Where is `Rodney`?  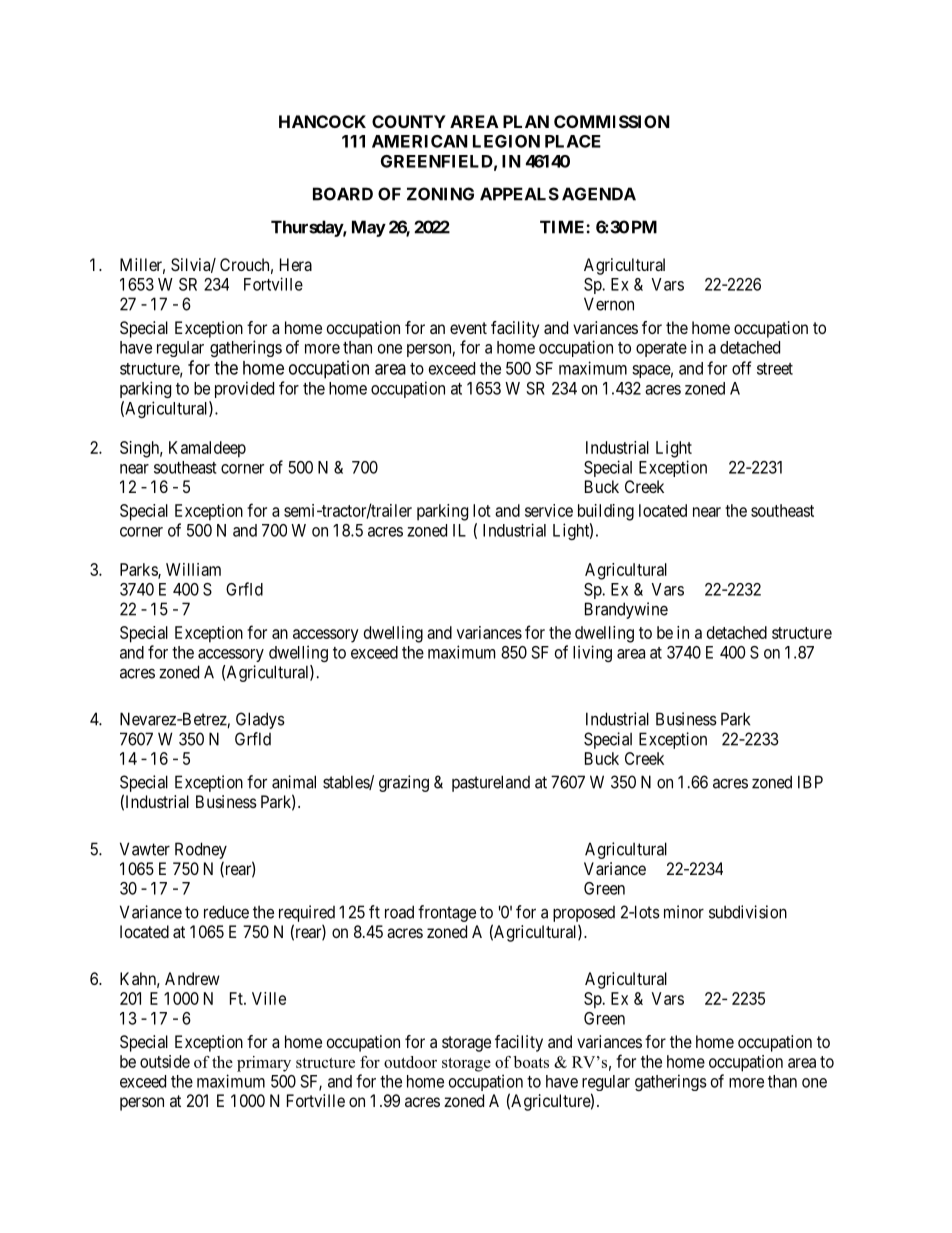
Rodney is located at coordinates (201, 850).
